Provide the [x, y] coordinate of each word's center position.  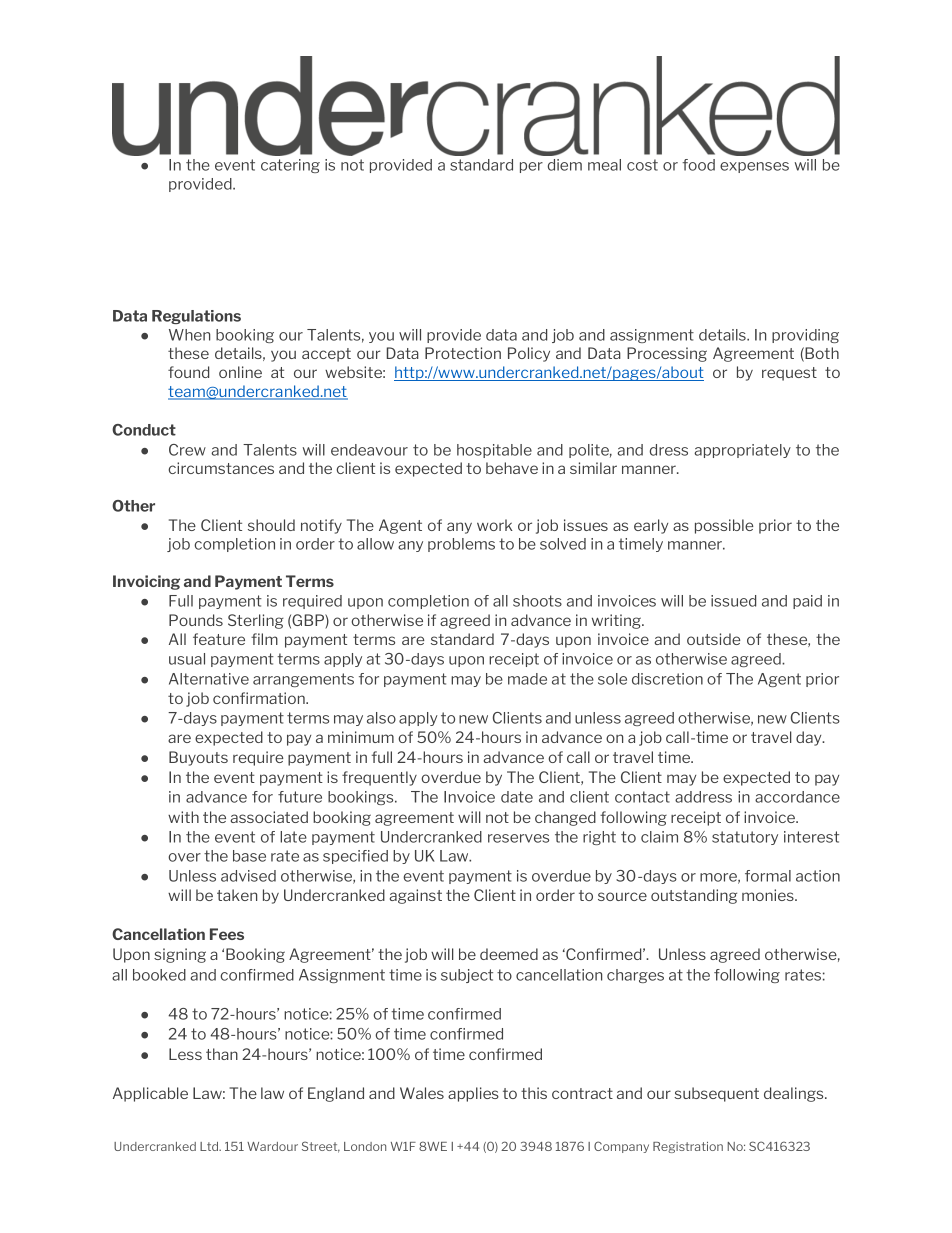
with [183, 817]
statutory [745, 838]
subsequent [716, 1094]
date [517, 797]
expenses [754, 167]
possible [724, 526]
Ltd [210, 1146]
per [531, 167]
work [495, 525]
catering [290, 166]
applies [473, 1094]
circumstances [221, 468]
